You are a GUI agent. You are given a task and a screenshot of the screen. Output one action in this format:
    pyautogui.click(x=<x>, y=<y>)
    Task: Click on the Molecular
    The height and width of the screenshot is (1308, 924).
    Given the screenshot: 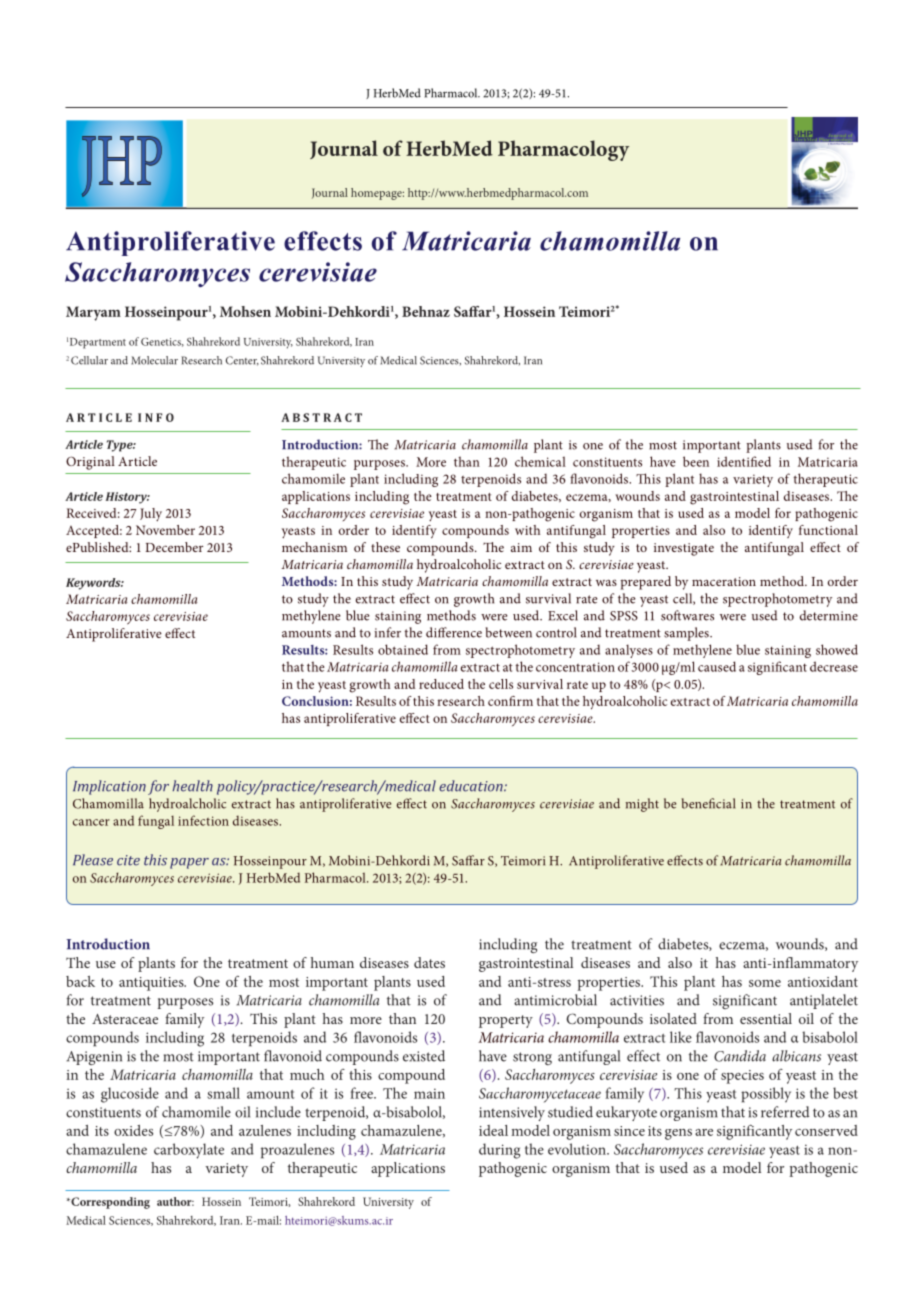 What is the action you would take?
    pyautogui.click(x=154, y=360)
